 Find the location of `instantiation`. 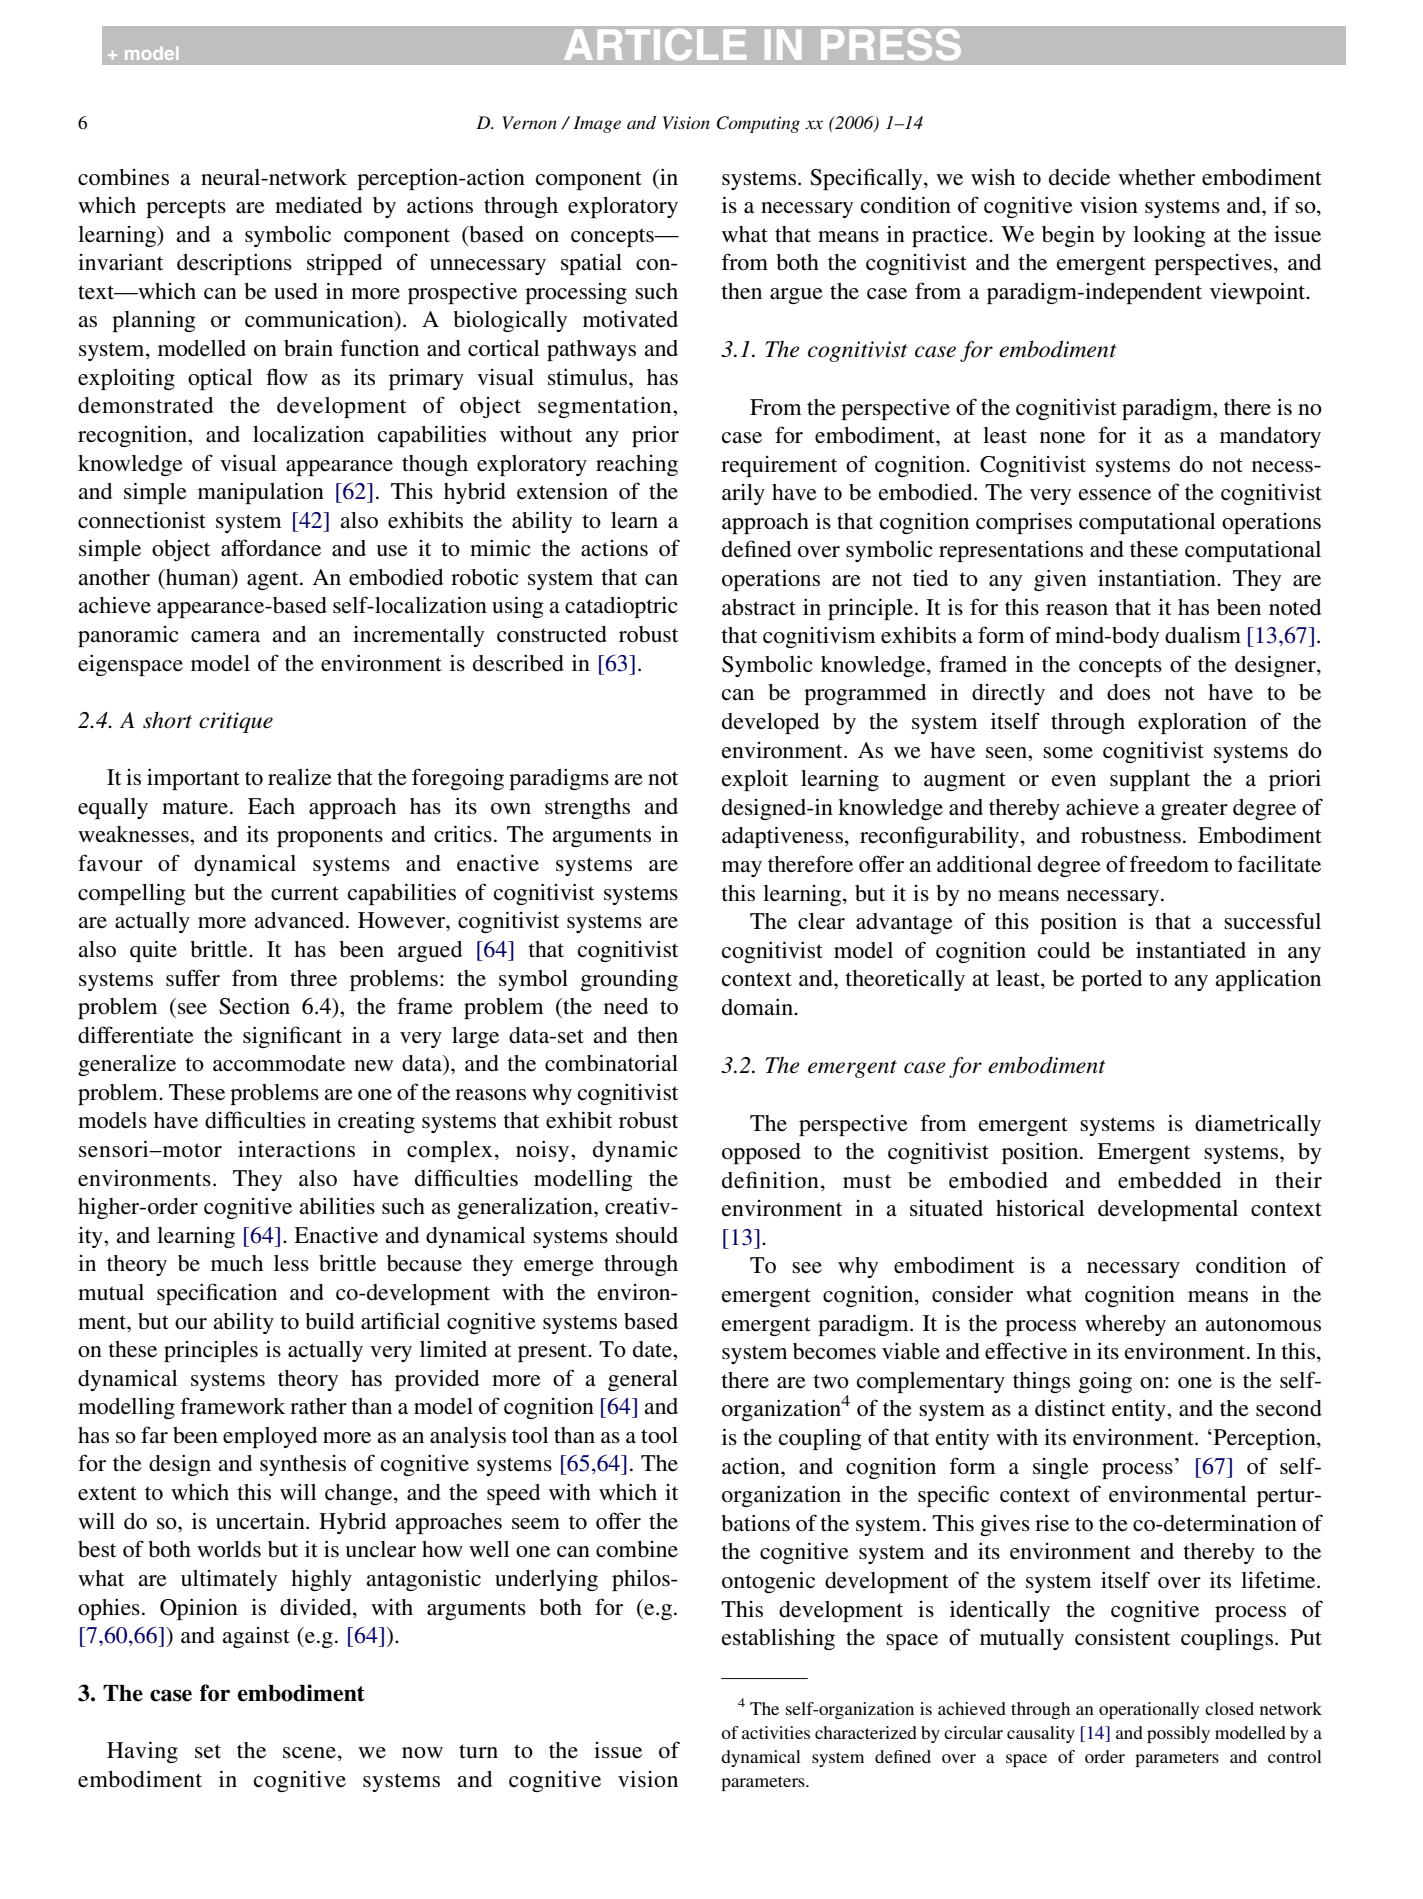

instantiation is located at coordinates (1158, 578).
